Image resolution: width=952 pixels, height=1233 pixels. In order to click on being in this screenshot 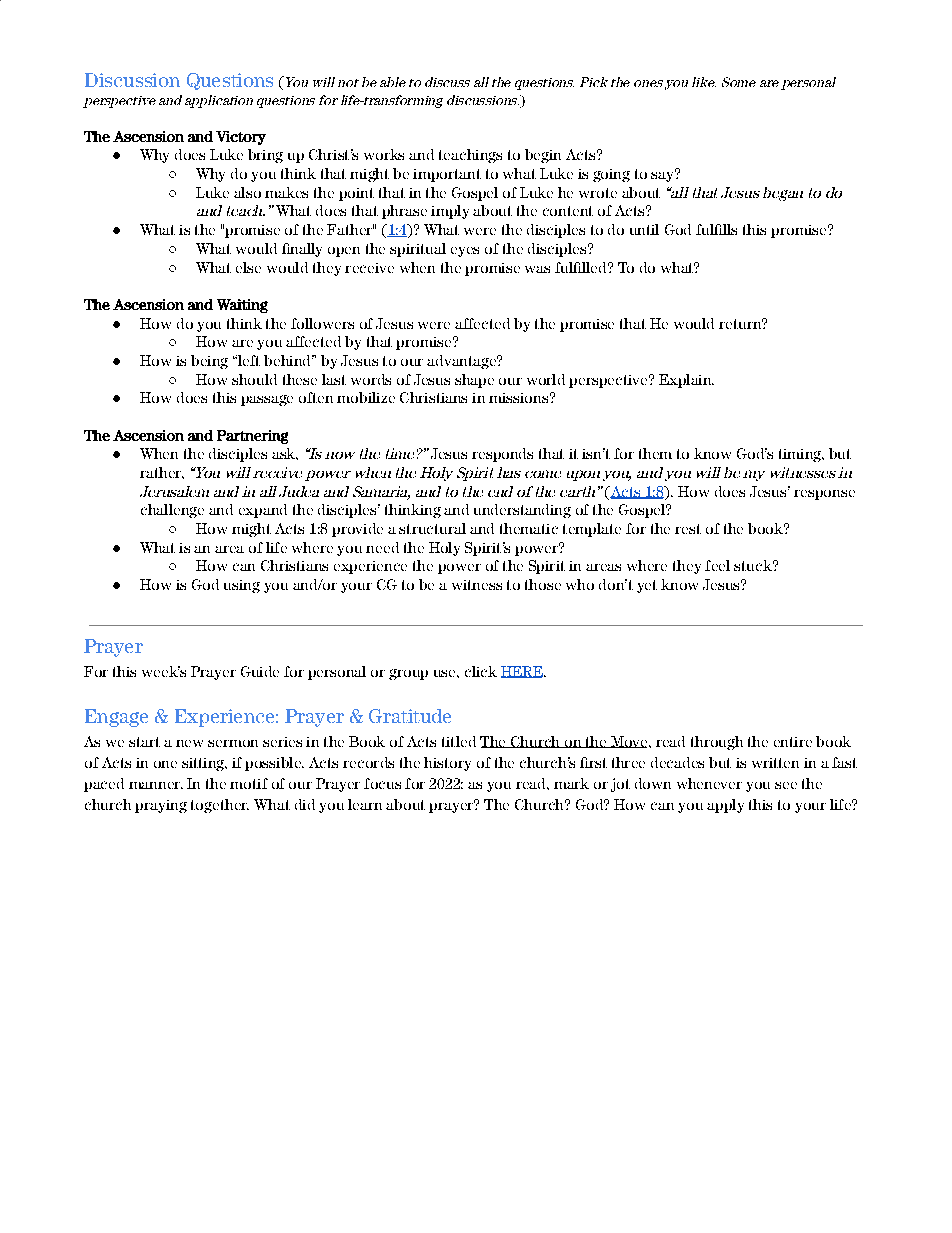, I will do `click(209, 362)`.
